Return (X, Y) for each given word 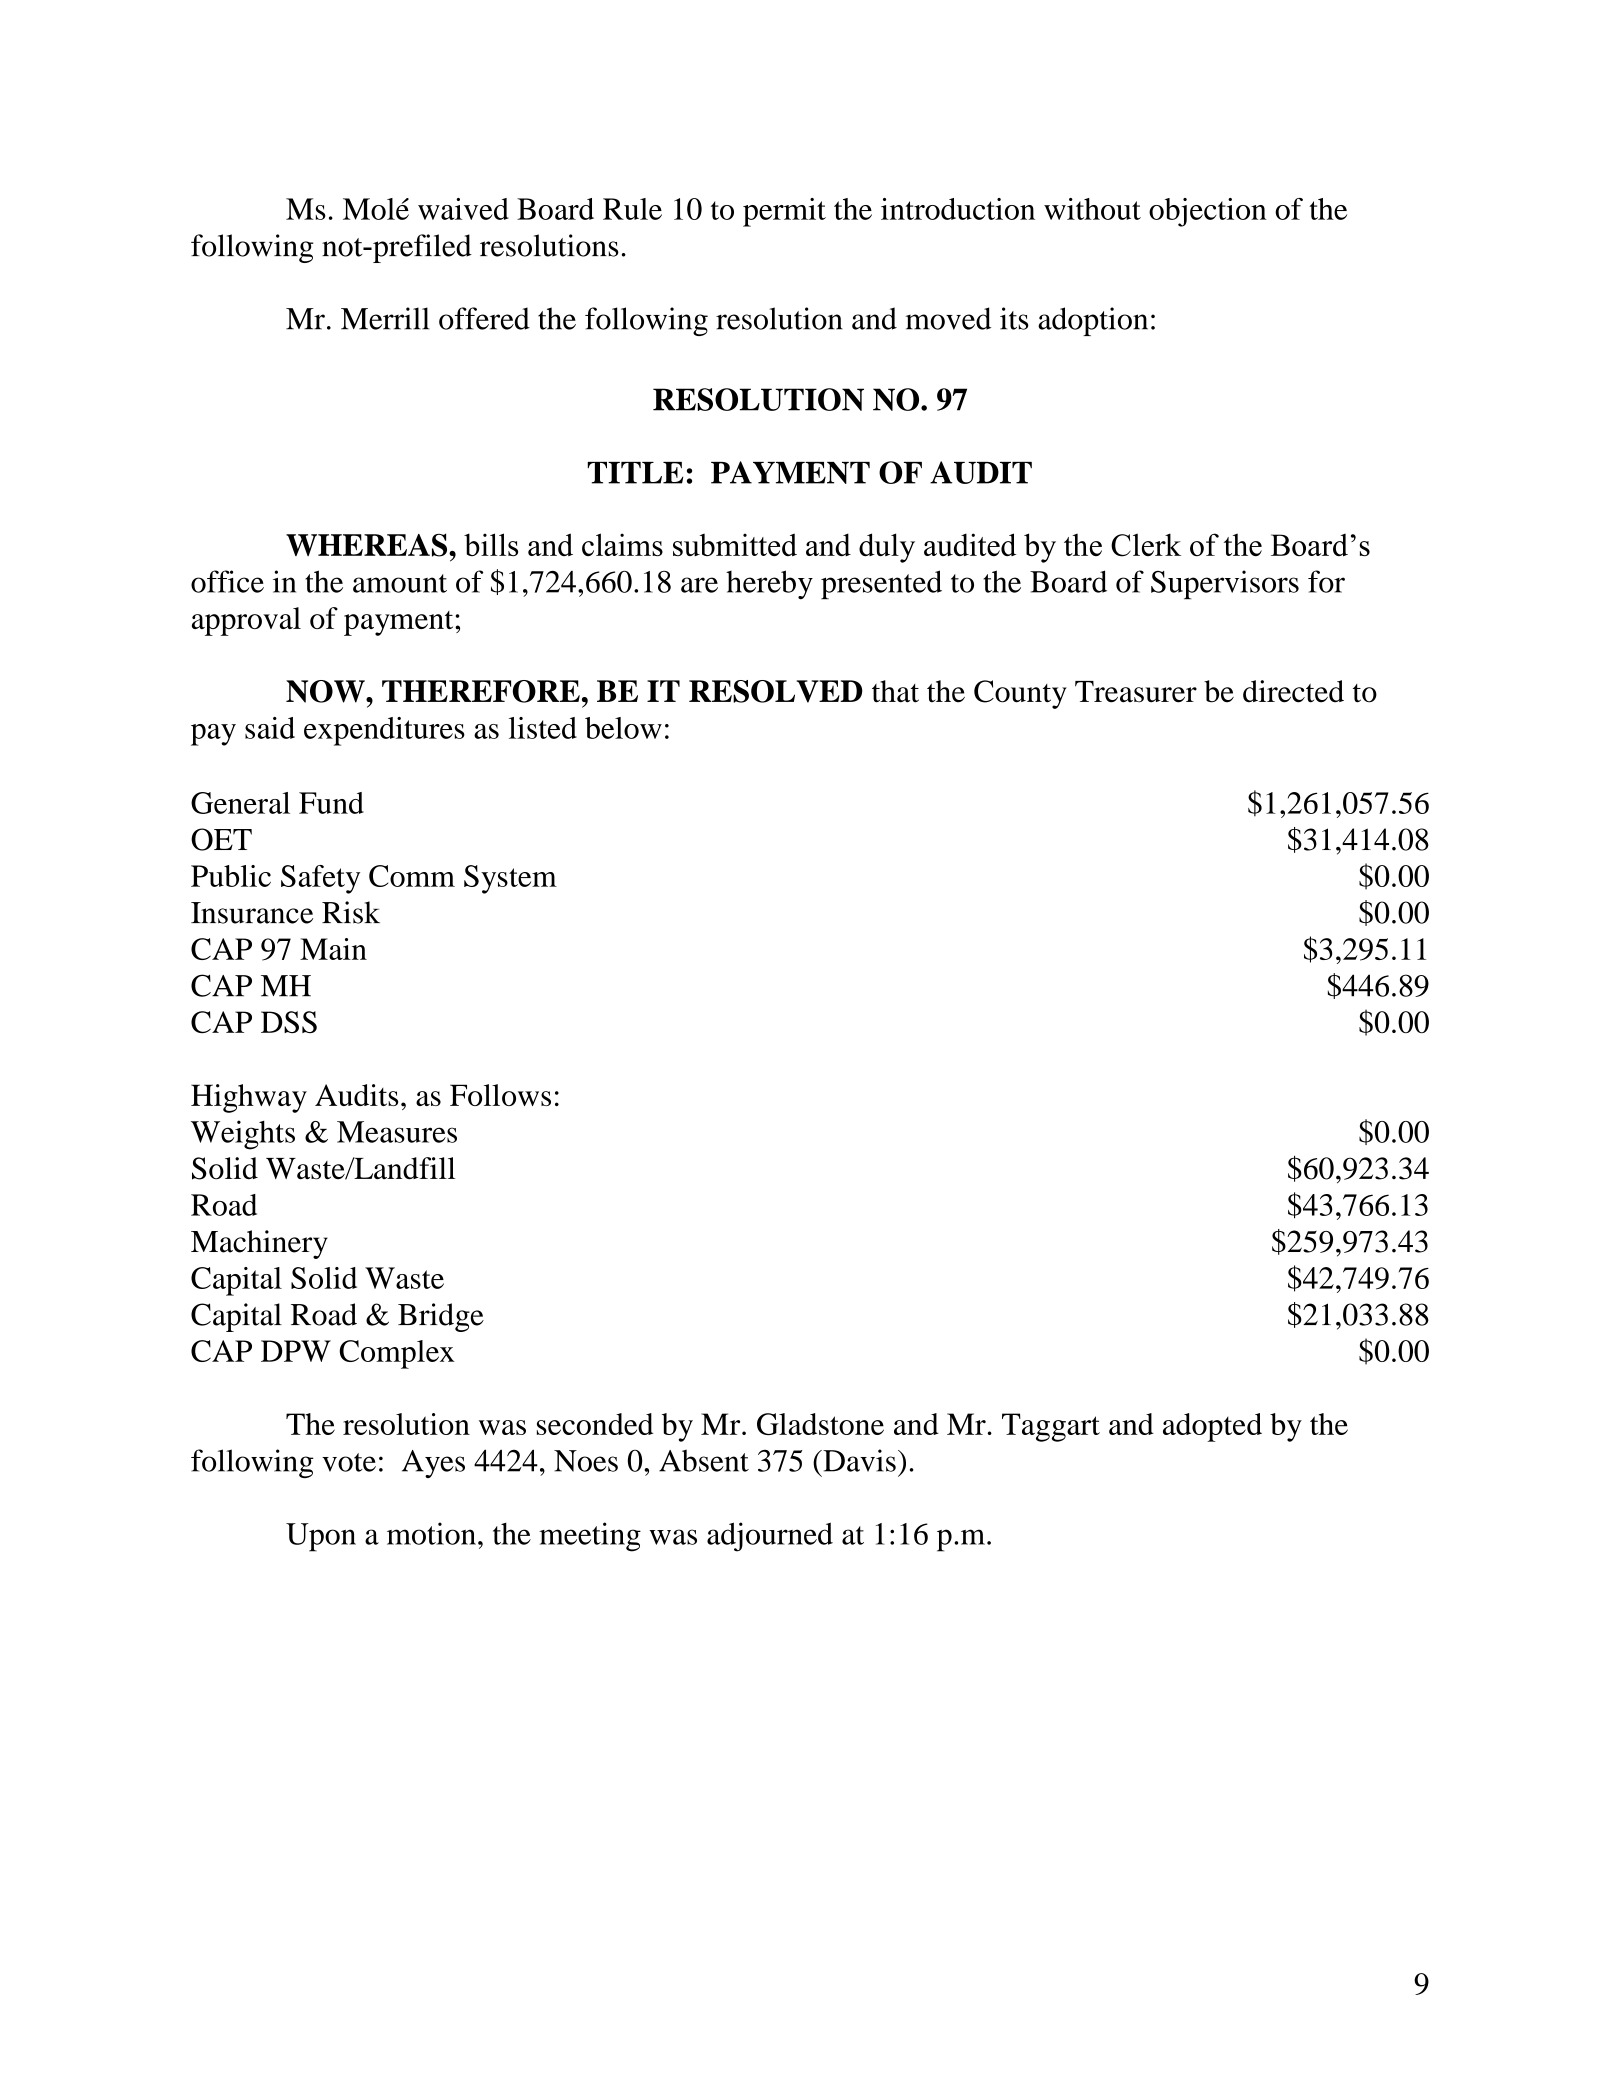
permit (784, 212)
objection (1208, 212)
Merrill (385, 318)
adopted (1212, 1427)
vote (349, 1462)
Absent (704, 1460)
